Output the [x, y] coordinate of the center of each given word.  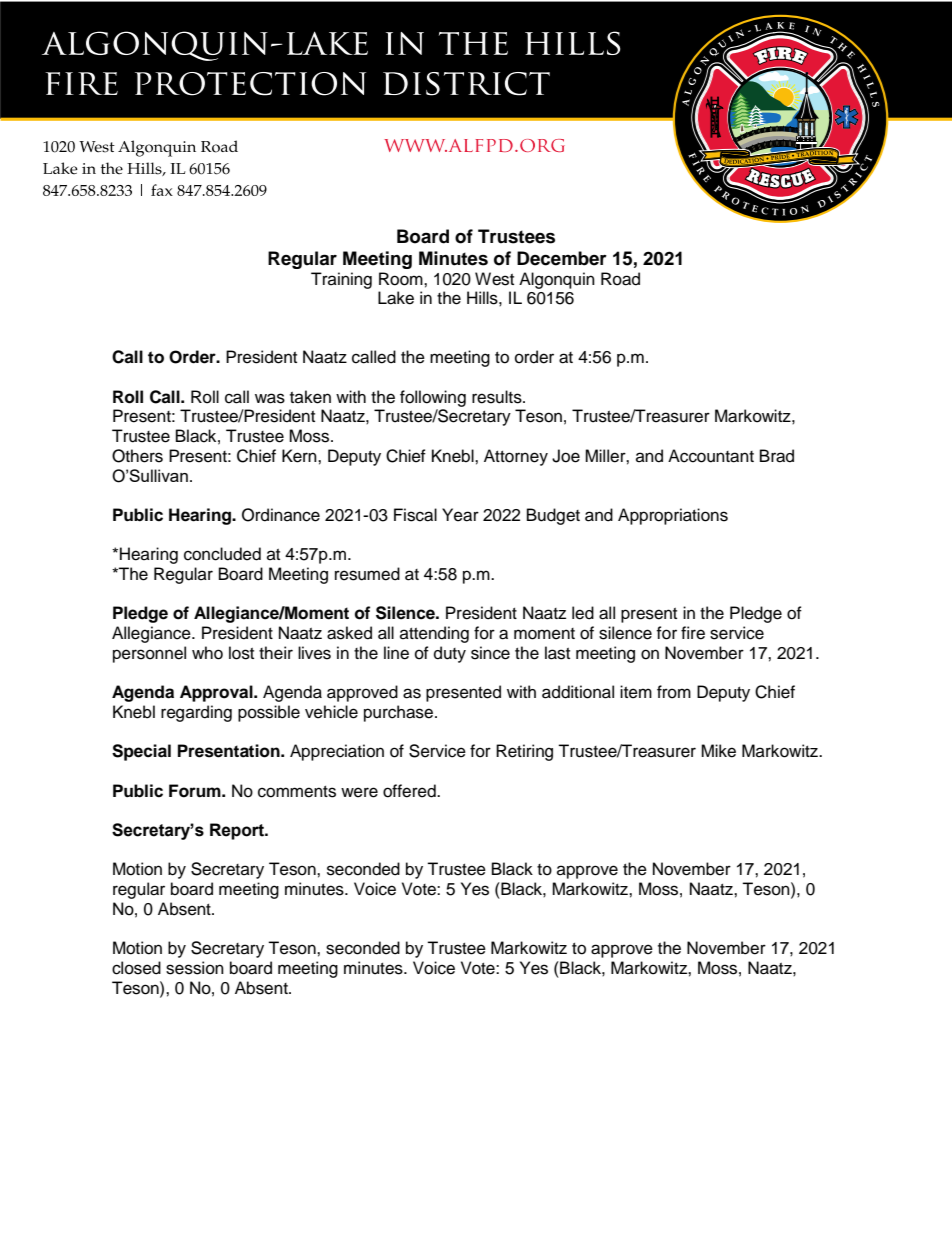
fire [693, 633]
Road [620, 279]
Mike [718, 751]
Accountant [711, 456]
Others [137, 456]
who [207, 653]
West [494, 279]
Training [341, 280]
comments [297, 792]
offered [410, 791]
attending [434, 634]
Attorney [516, 457]
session [195, 968]
